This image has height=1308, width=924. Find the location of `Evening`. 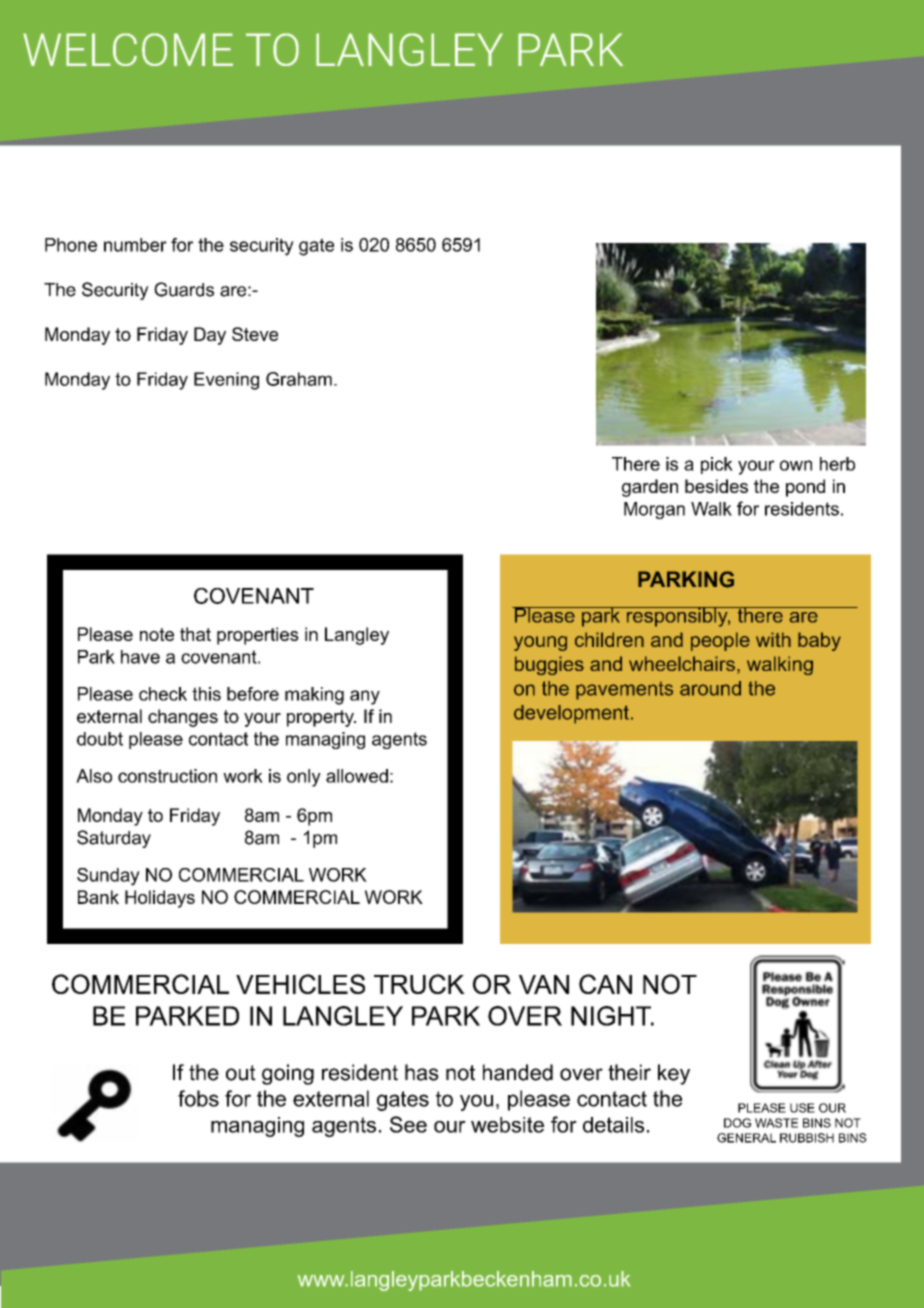

Evening is located at coordinates (226, 381).
